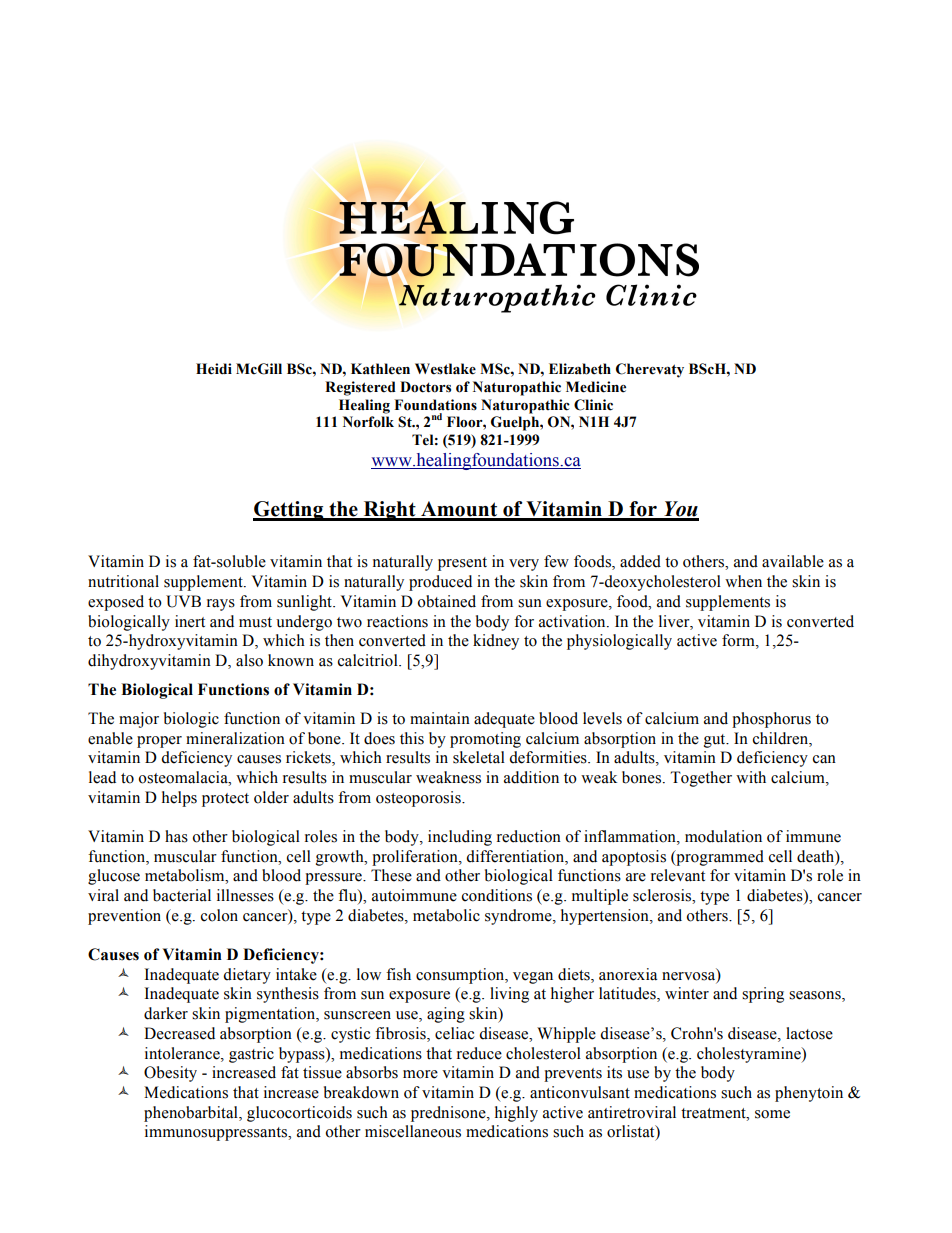 This image has width=952, height=1233. I want to click on prednisone, so click(449, 1114).
